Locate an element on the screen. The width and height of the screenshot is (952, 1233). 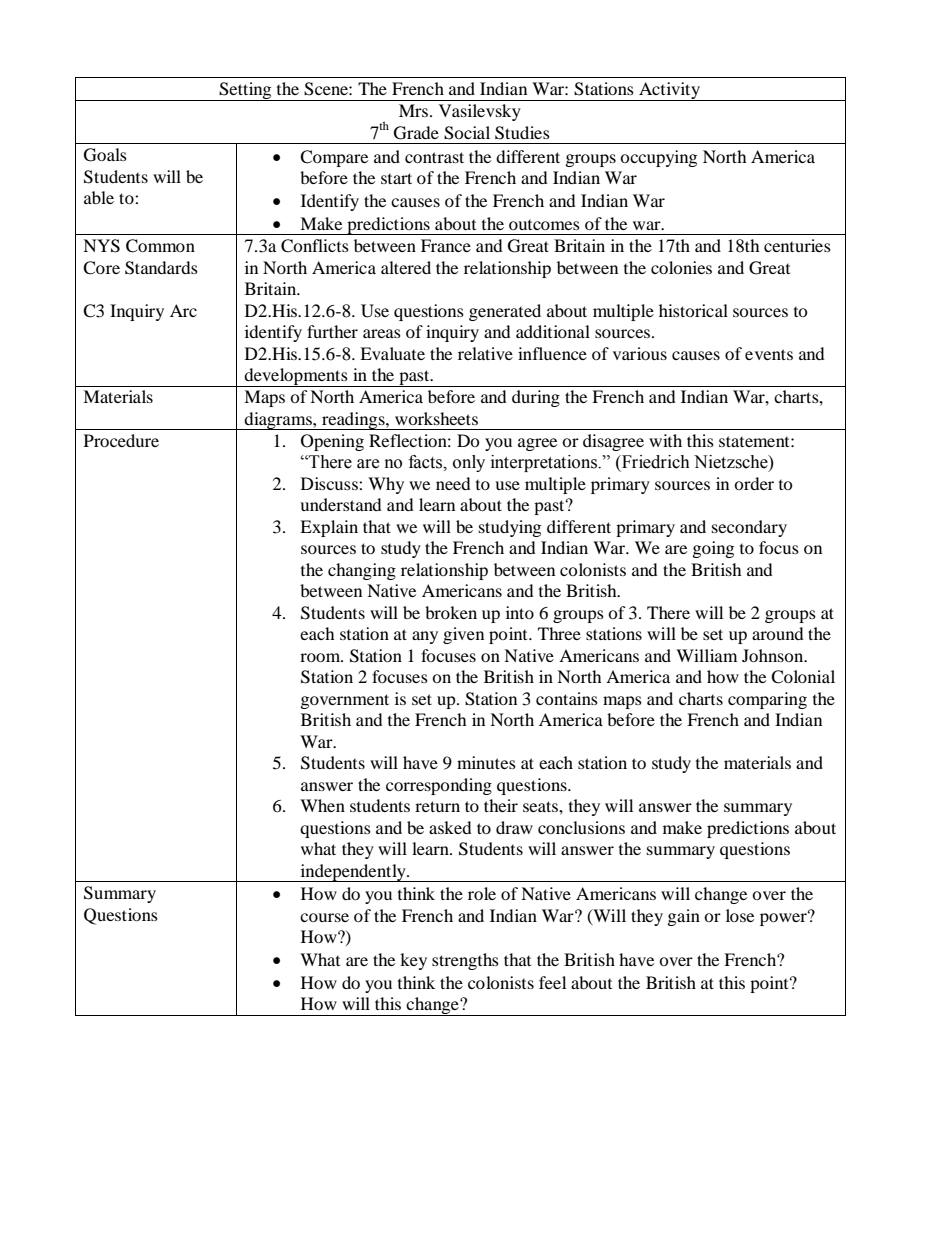
historical is located at coordinates (693, 310).
